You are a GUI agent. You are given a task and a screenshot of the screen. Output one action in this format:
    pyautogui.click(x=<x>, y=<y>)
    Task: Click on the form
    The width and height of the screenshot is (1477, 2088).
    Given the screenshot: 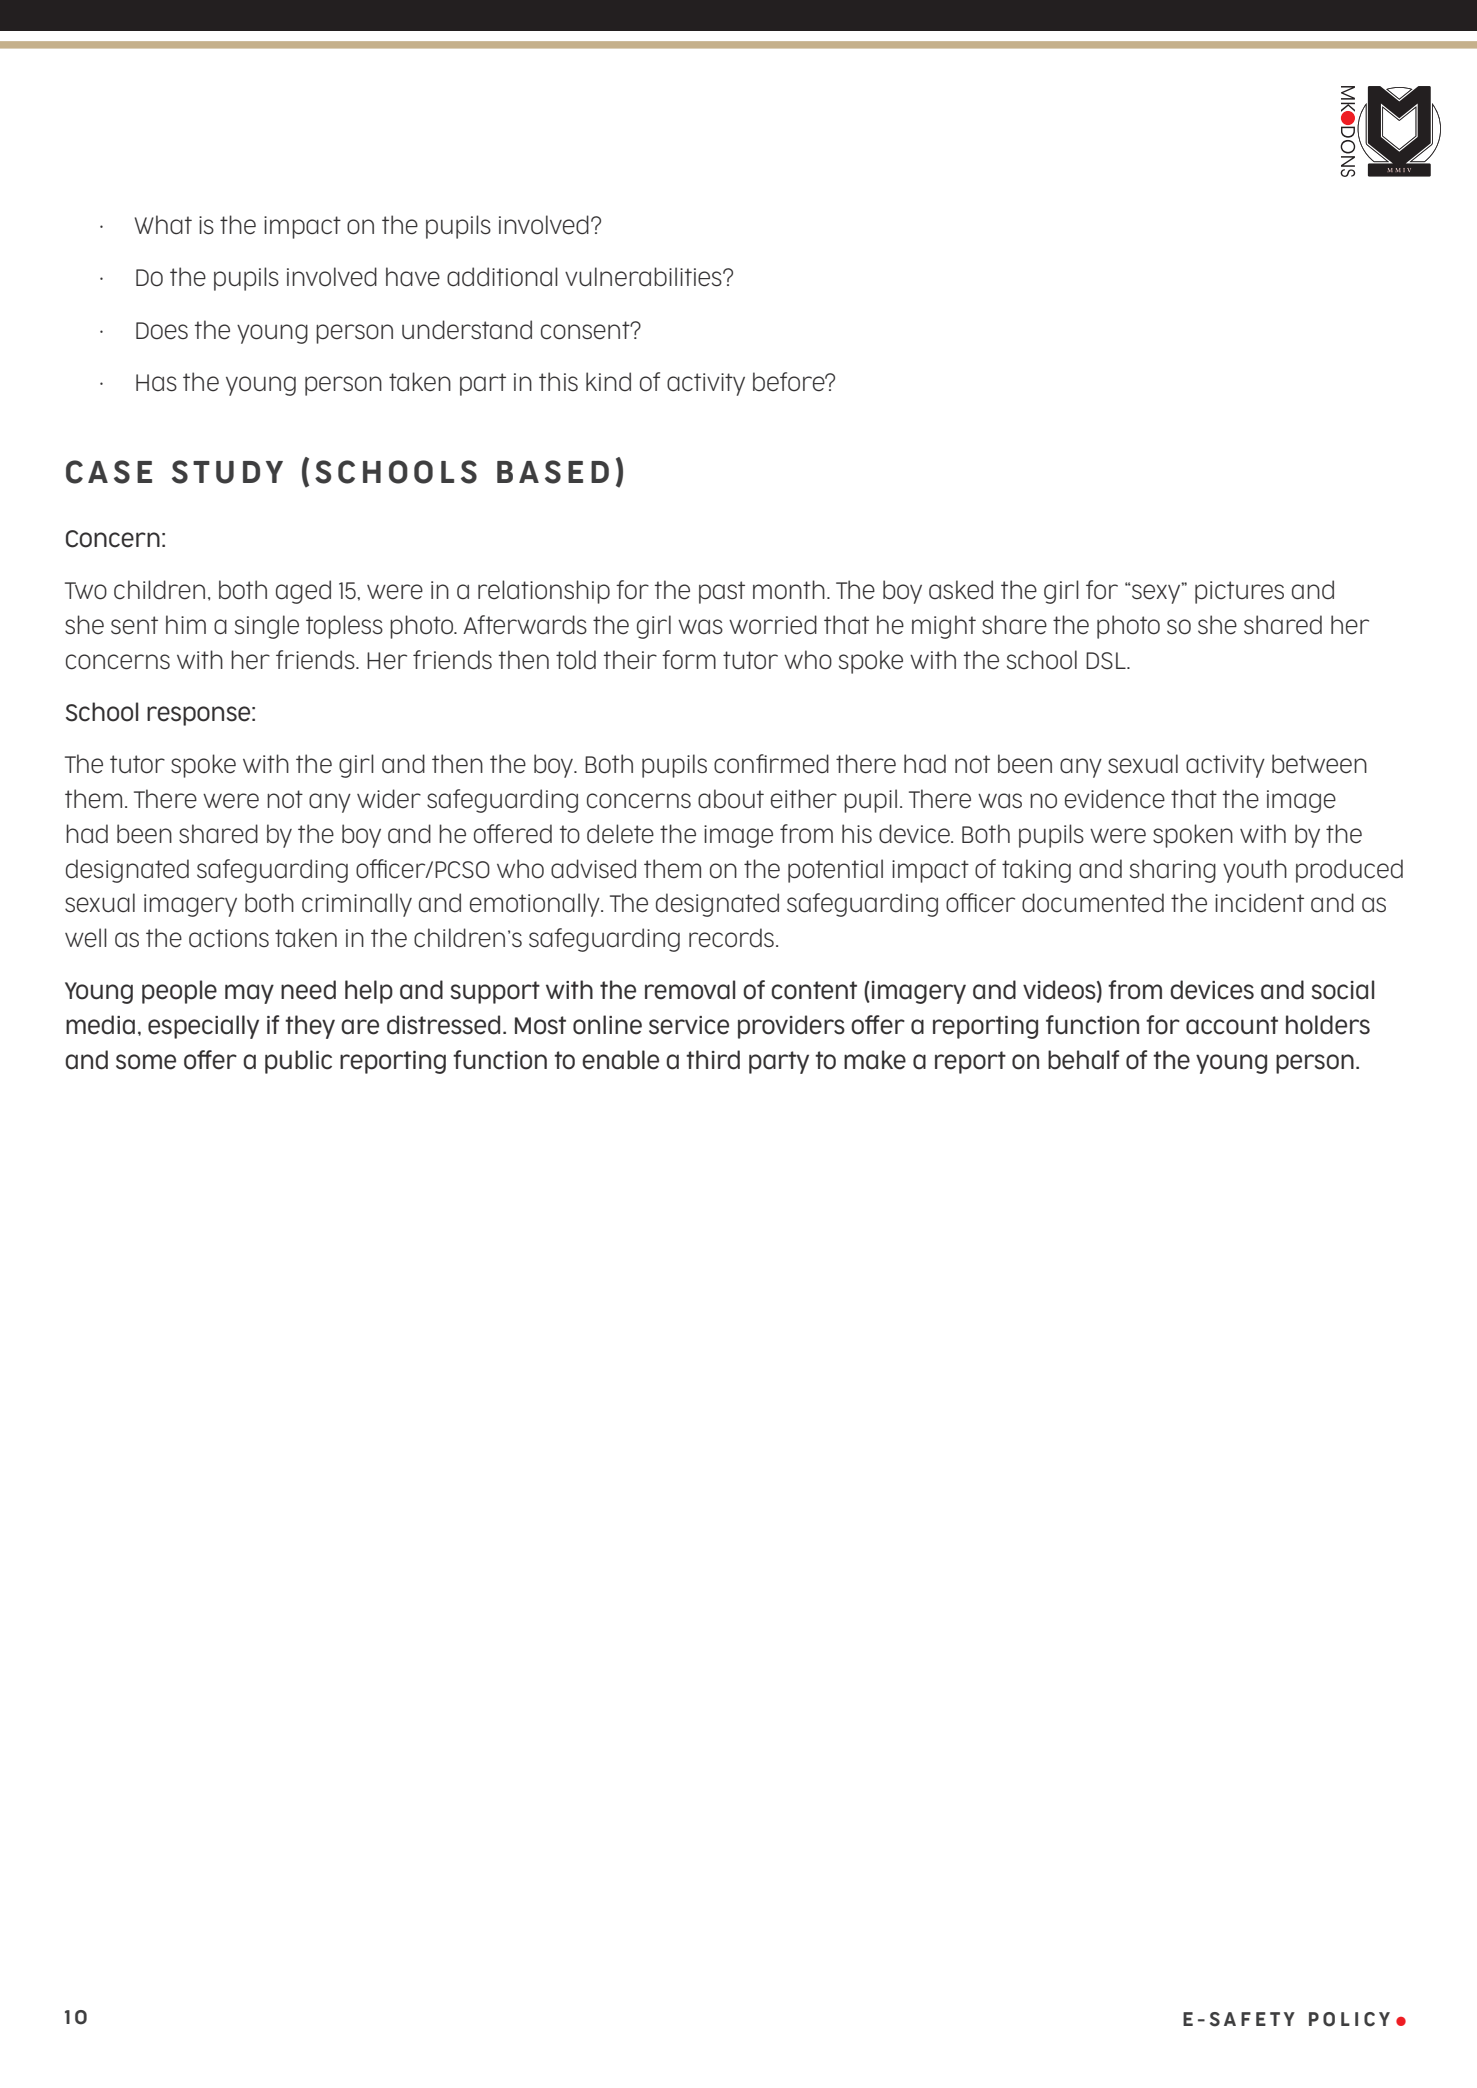 What is the action you would take?
    pyautogui.click(x=689, y=660)
